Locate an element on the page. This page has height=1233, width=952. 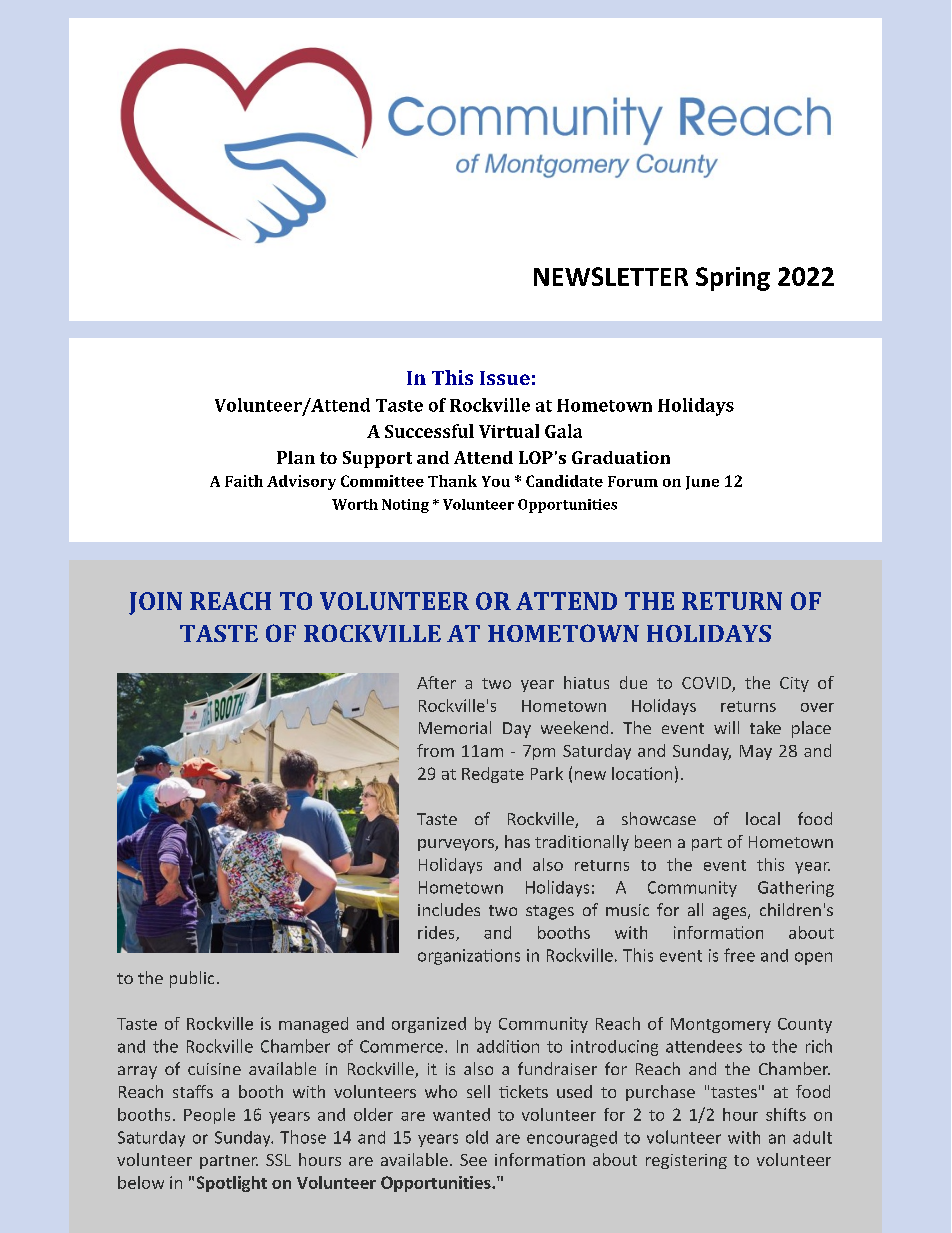
public is located at coordinates (192, 979).
